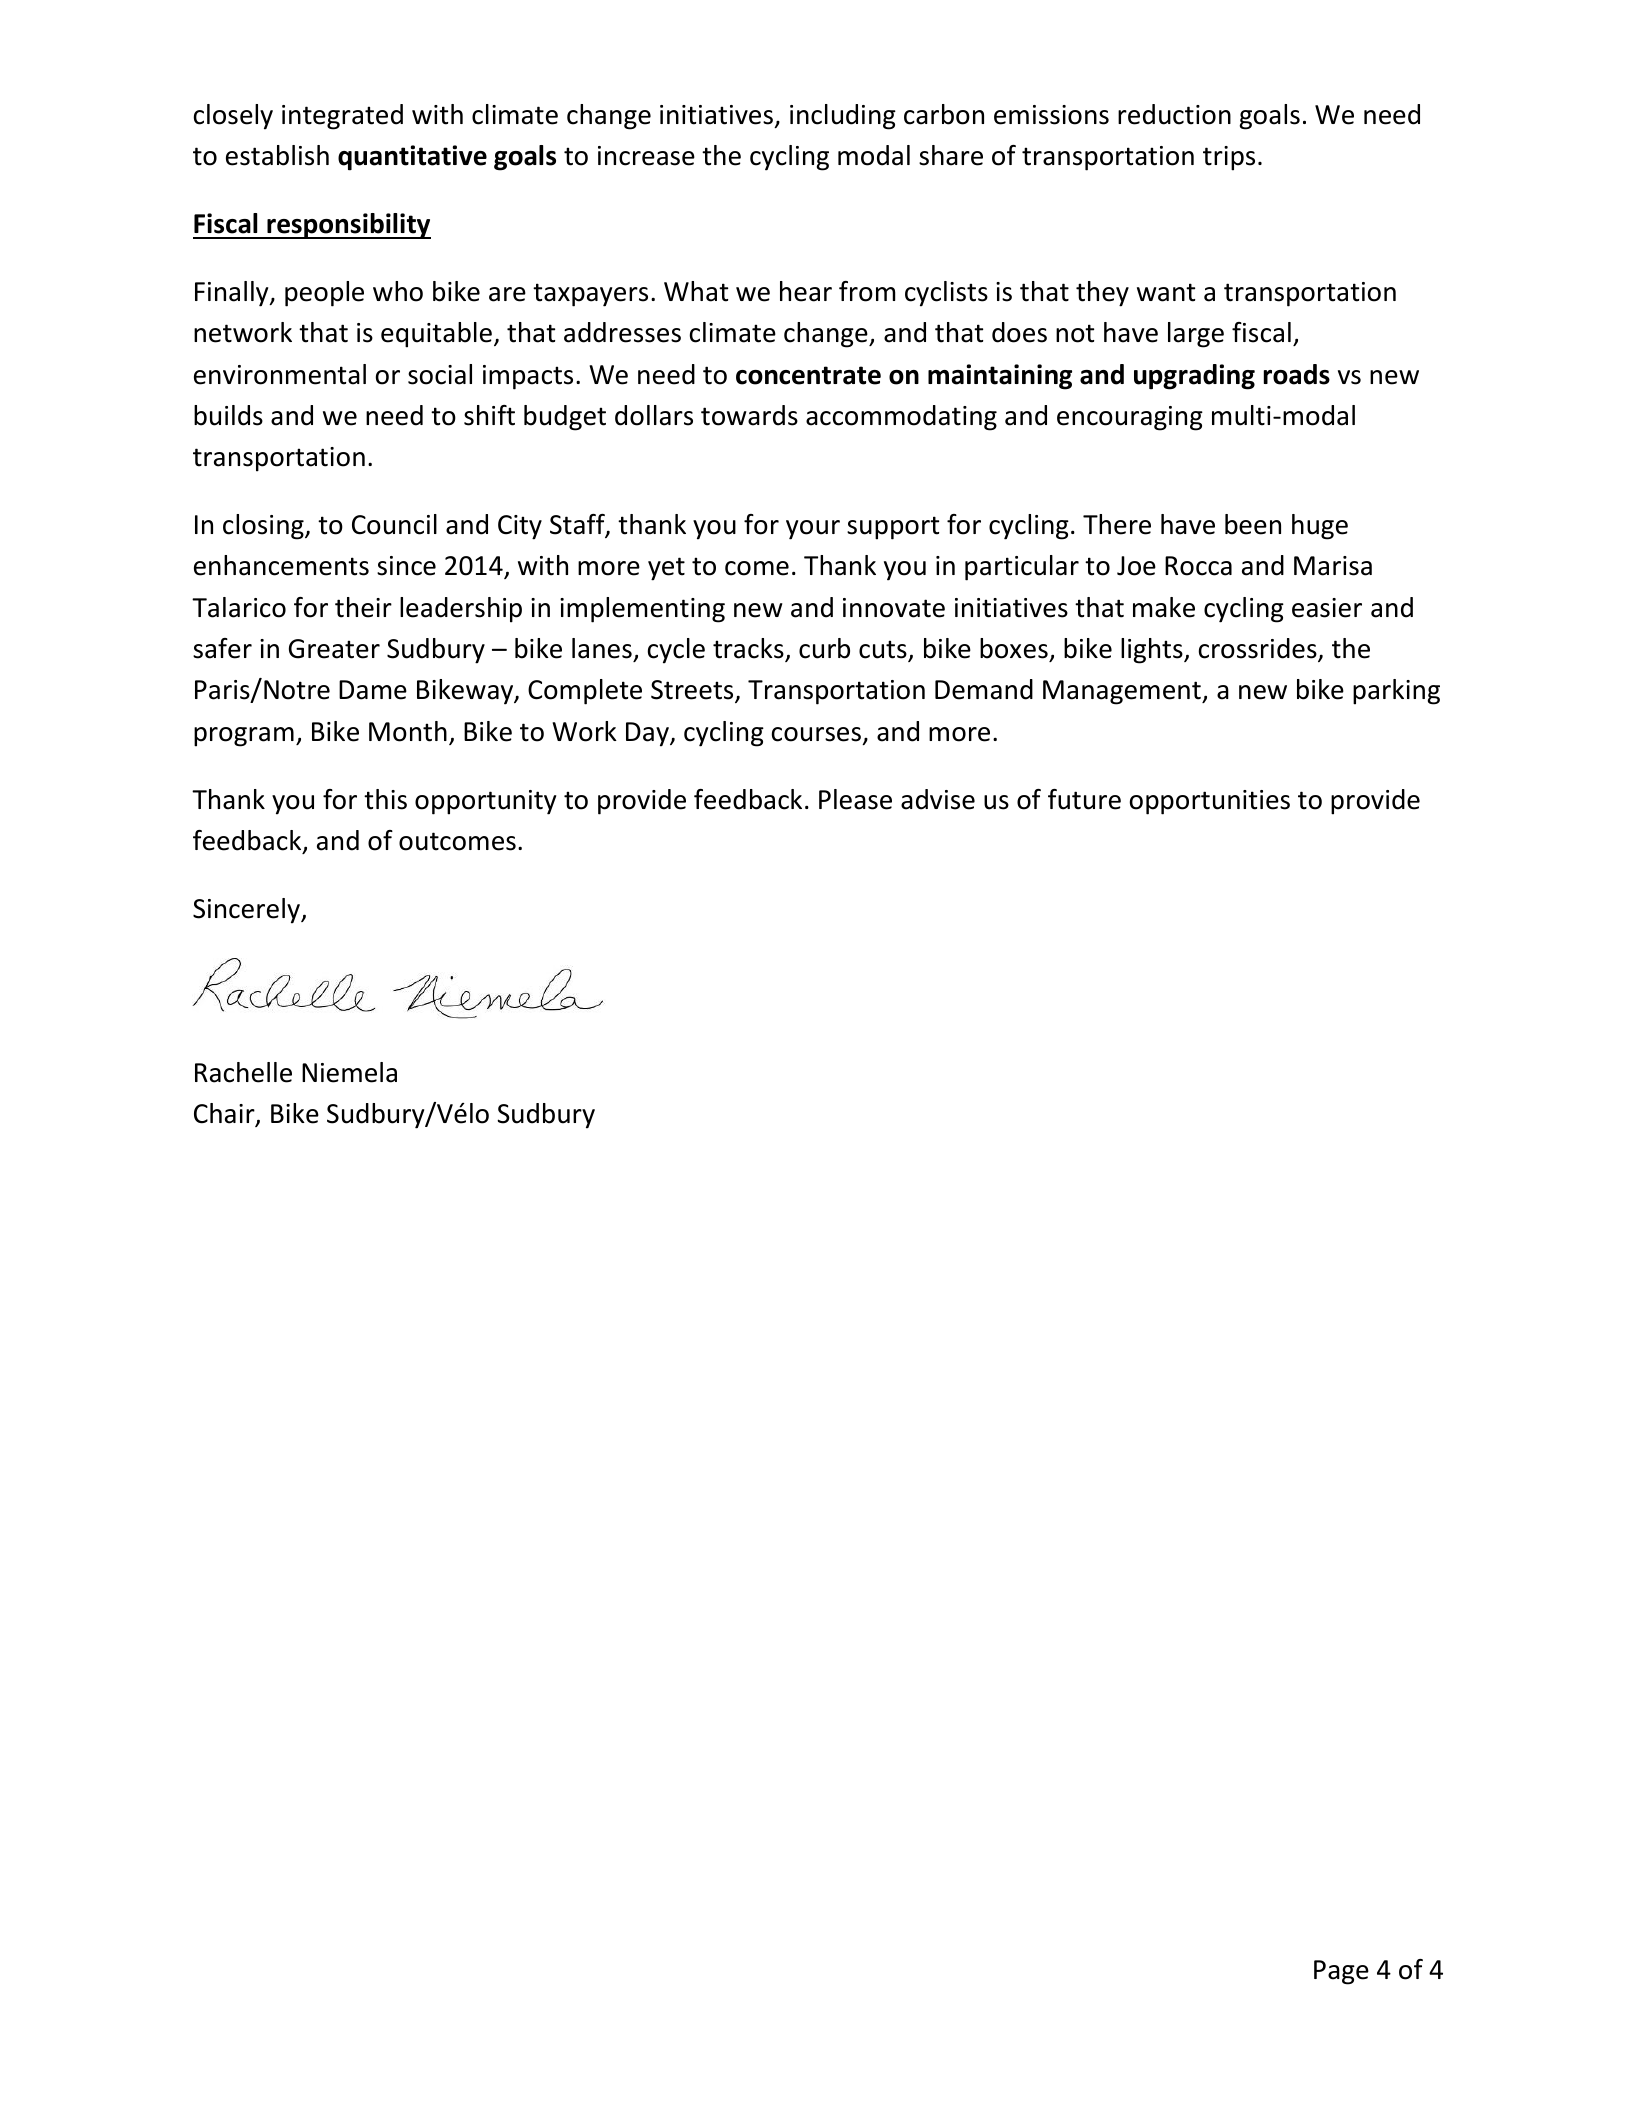 Image resolution: width=1636 pixels, height=2117 pixels. What do you see at coordinates (412, 158) in the page?
I see `quantitative` at bounding box center [412, 158].
